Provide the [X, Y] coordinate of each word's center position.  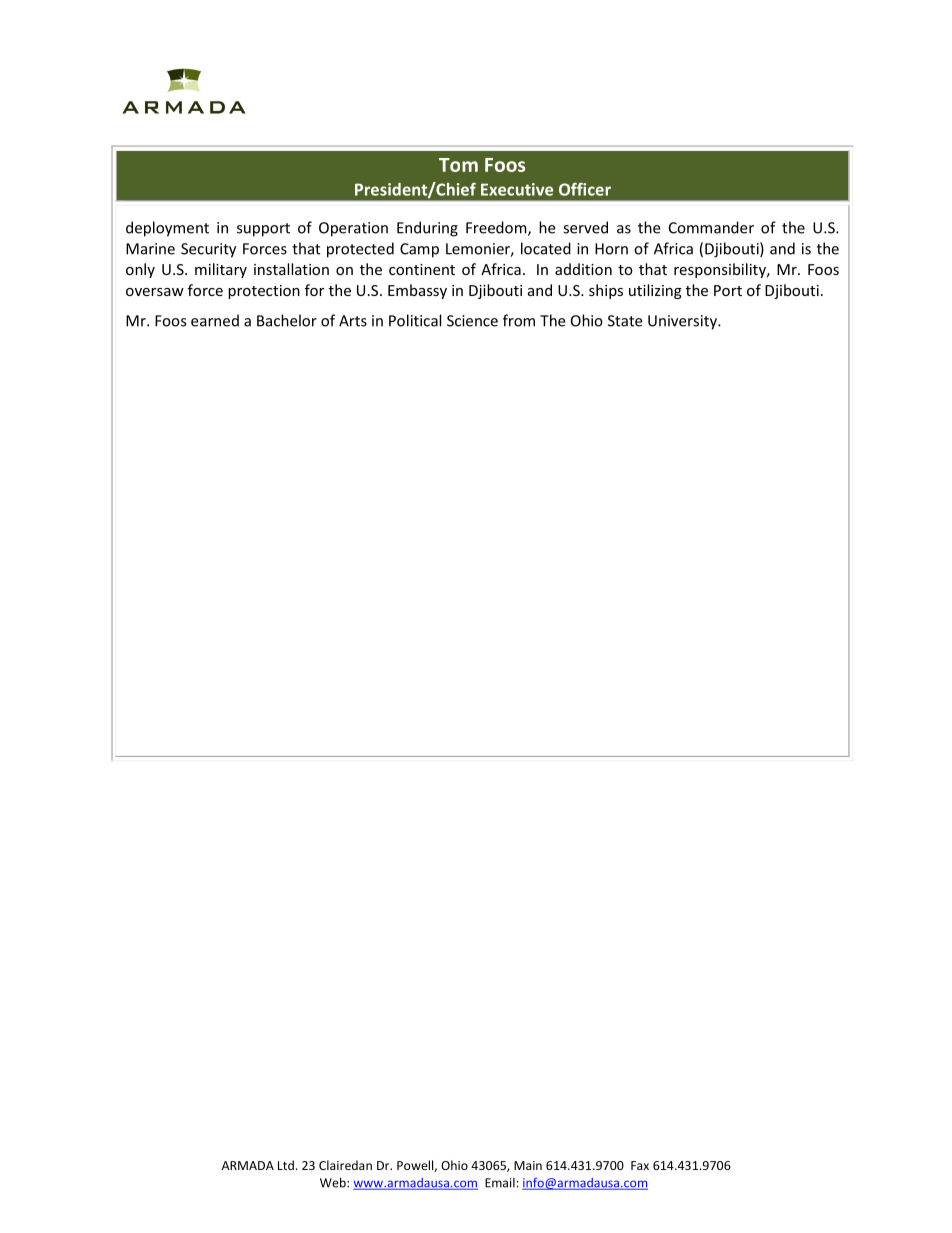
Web [334, 1182]
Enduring [427, 229]
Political [415, 320]
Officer [585, 189]
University [683, 322]
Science [472, 321]
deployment [167, 229]
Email [501, 1183]
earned [215, 320]
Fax [640, 1165]
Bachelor [287, 320]
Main [528, 1165]
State [625, 321]
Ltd [286, 1165]
